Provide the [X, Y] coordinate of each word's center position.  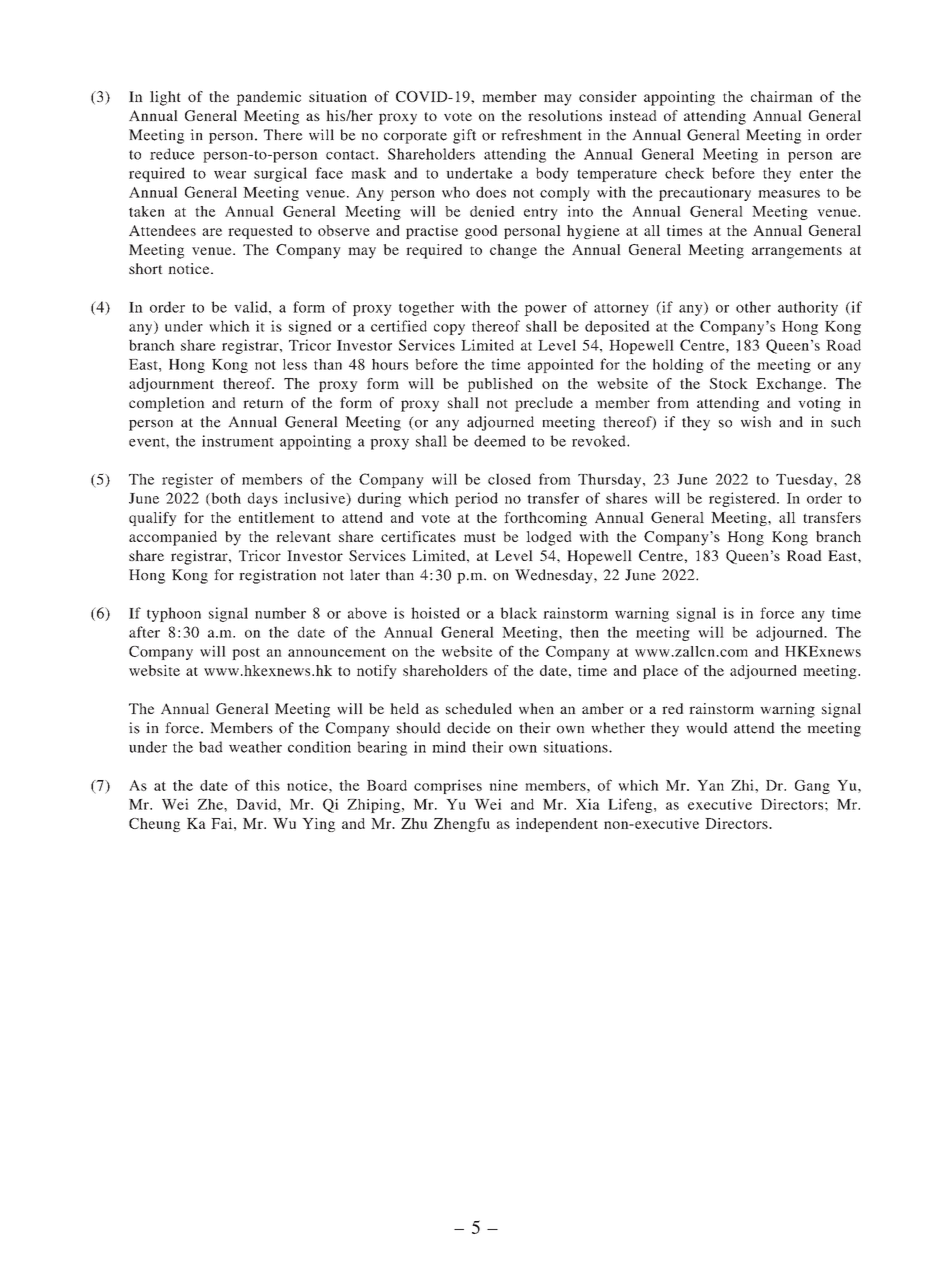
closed [509, 479]
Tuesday [805, 480]
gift [464, 136]
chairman [782, 96]
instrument [238, 441]
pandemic [268, 98]
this [268, 785]
